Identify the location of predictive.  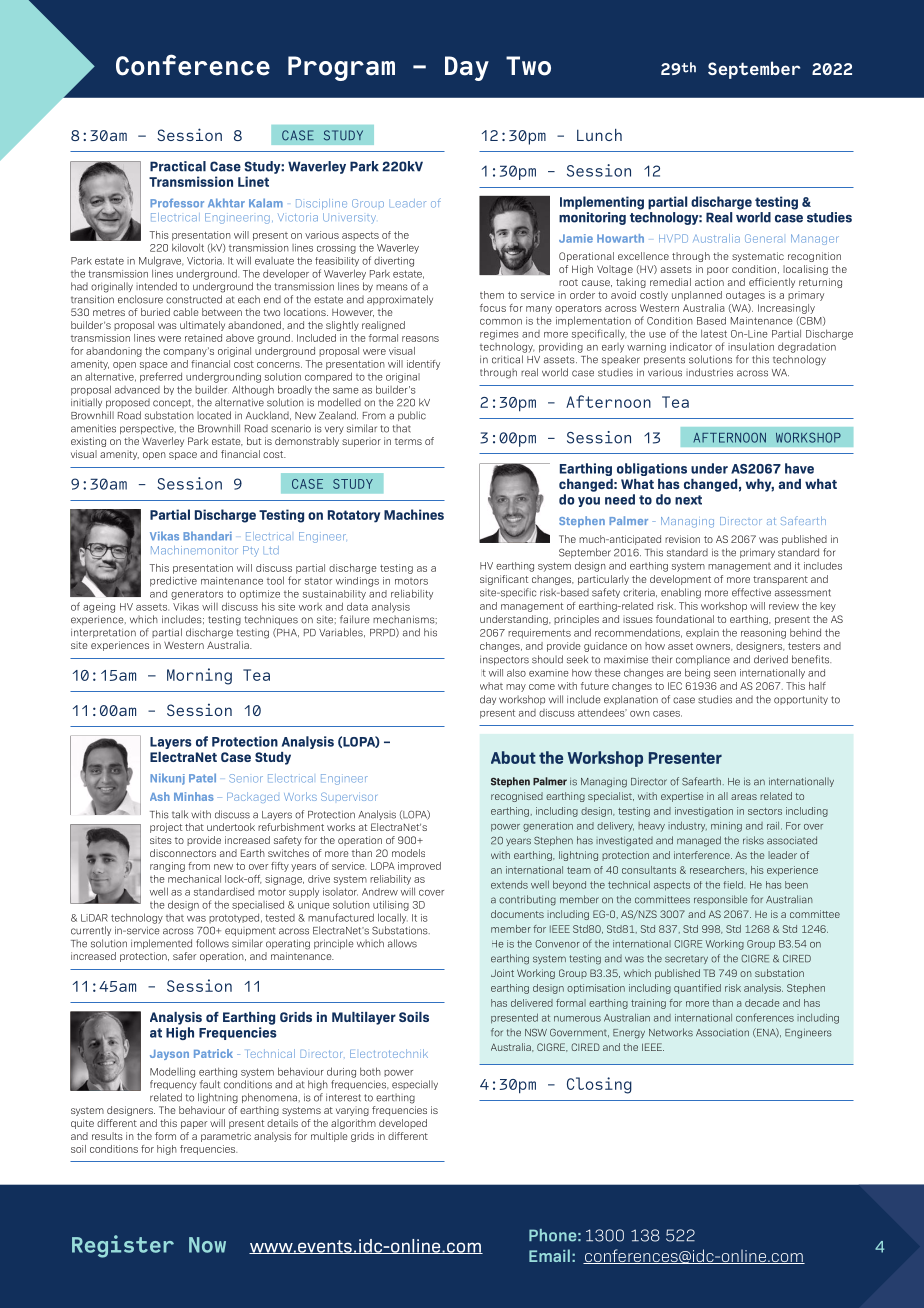
(173, 581).
